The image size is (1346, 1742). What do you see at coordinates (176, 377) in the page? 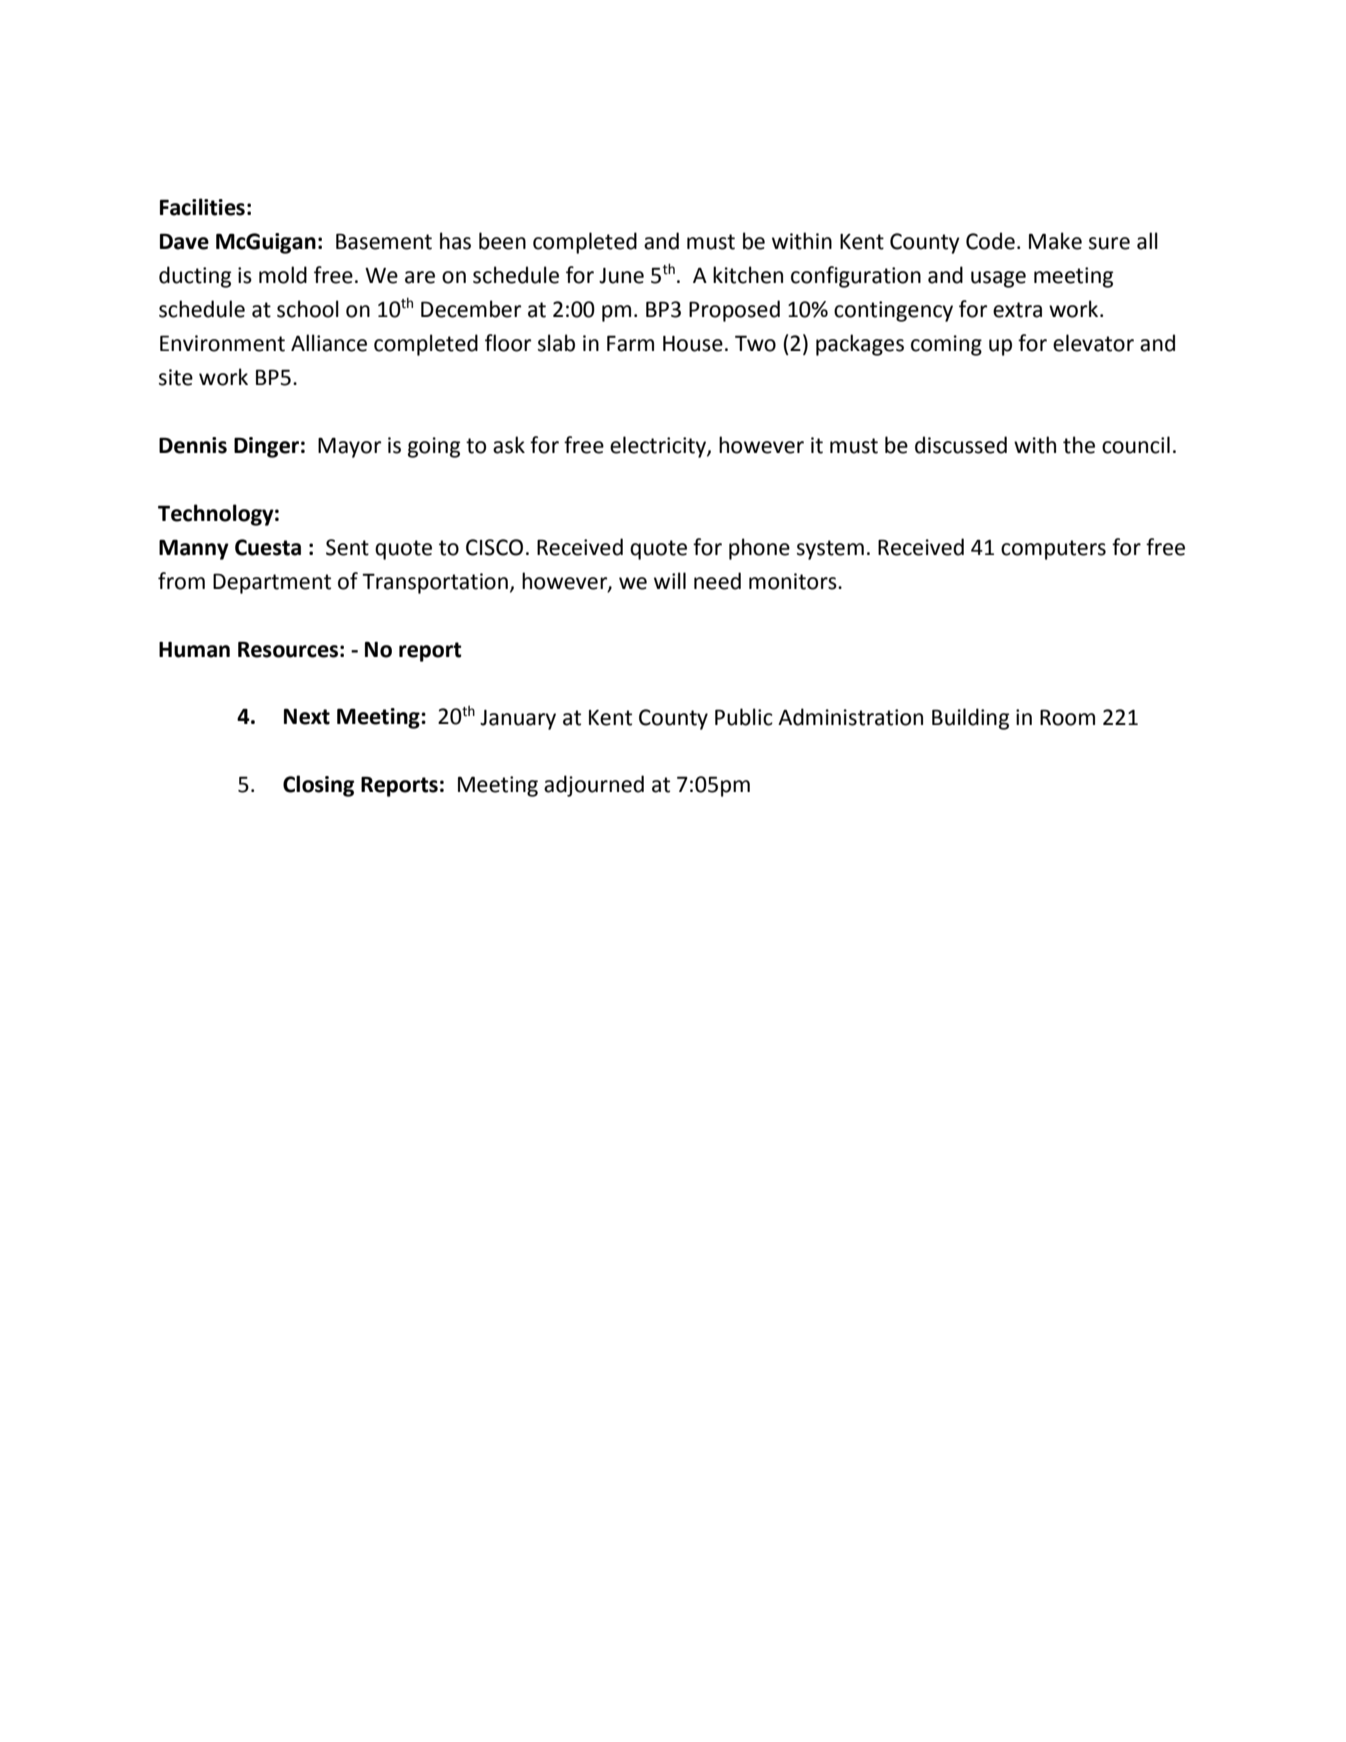
I see `site` at bounding box center [176, 377].
